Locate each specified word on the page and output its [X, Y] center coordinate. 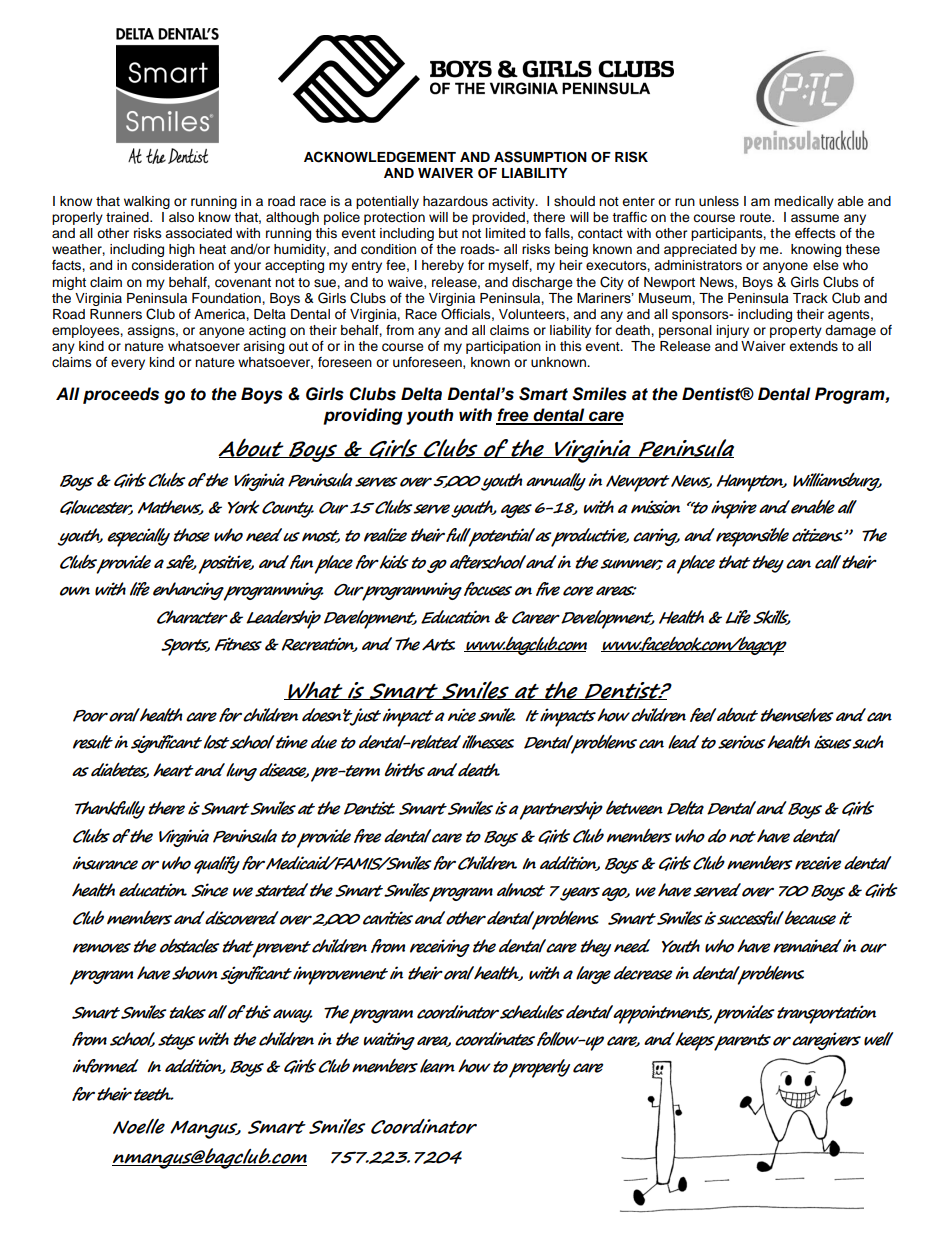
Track [810, 298]
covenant [243, 283]
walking [147, 202]
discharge [542, 283]
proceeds [121, 395]
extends [813, 346]
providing [363, 416]
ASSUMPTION [540, 157]
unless [719, 201]
